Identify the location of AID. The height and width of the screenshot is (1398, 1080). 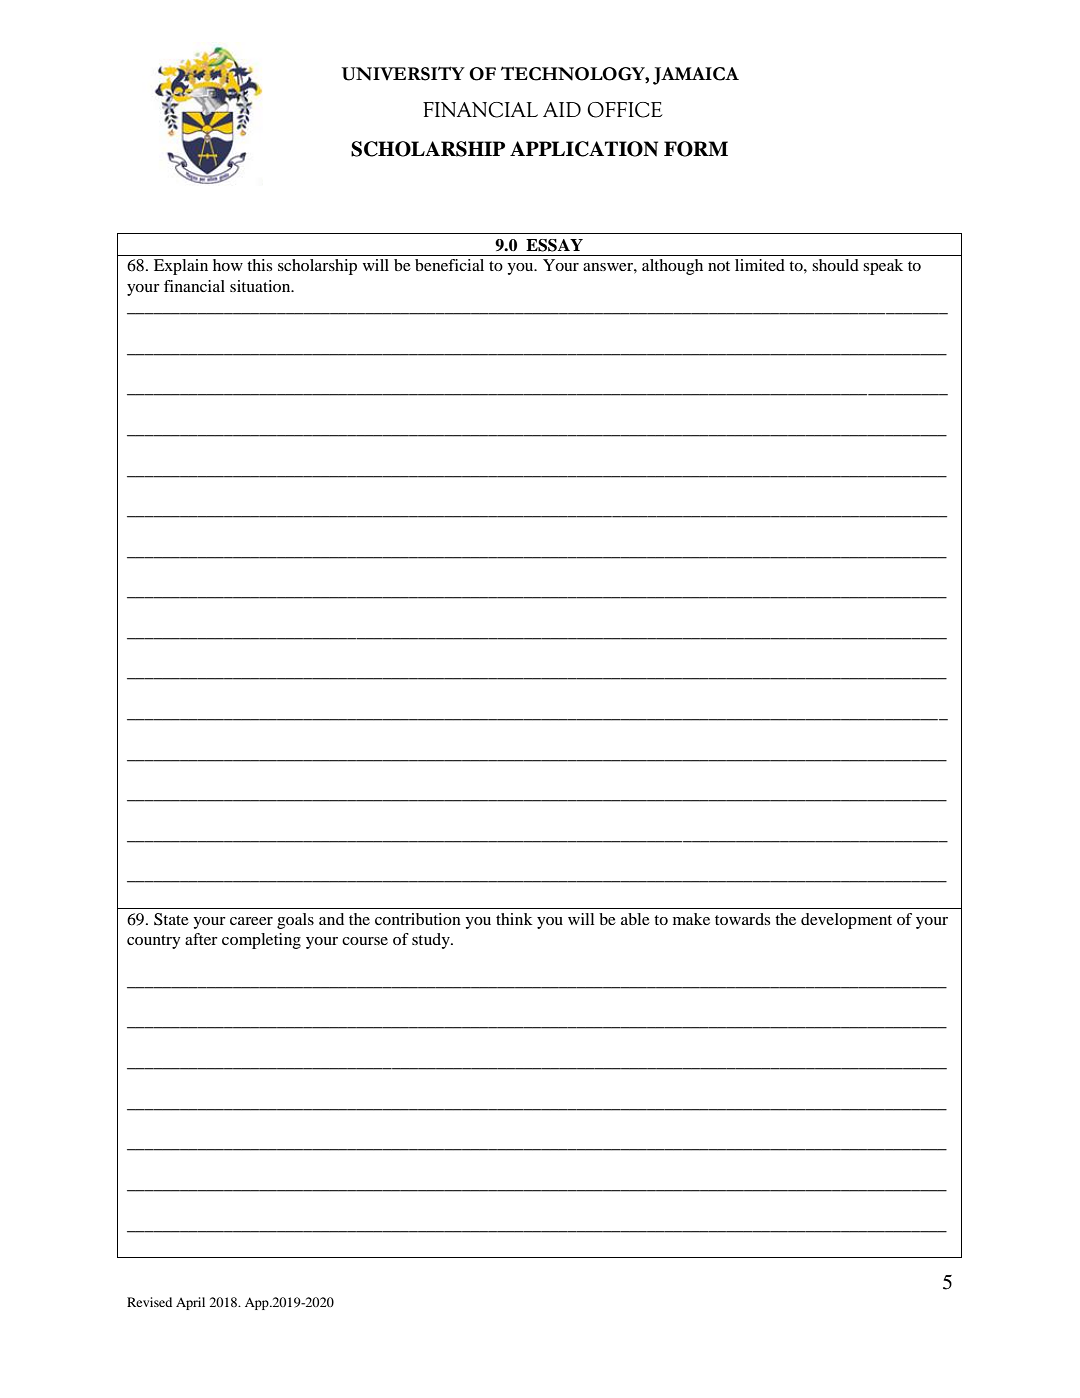
(562, 109).
